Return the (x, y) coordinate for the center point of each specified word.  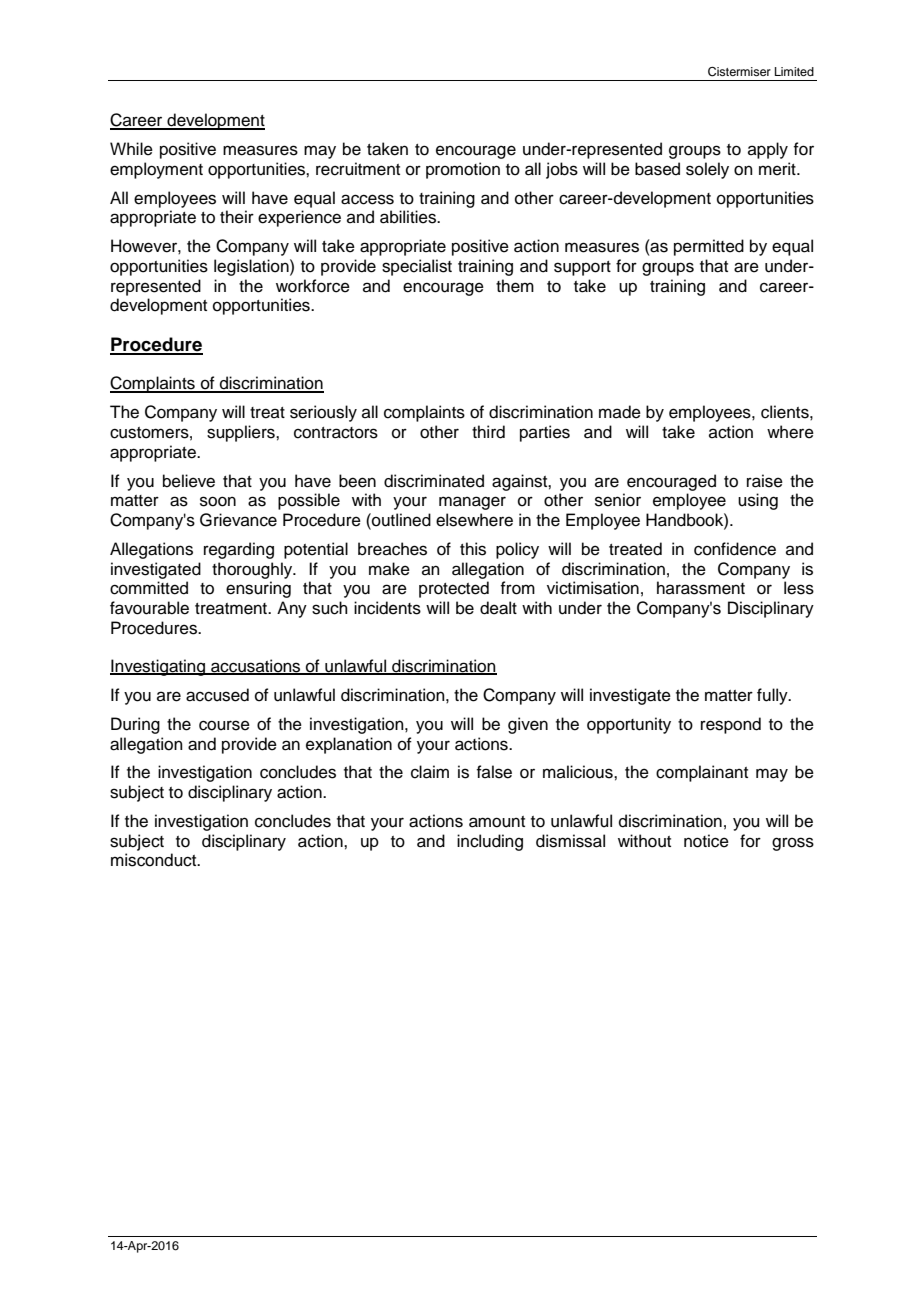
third (488, 432)
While (131, 149)
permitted (709, 247)
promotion (463, 170)
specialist (417, 267)
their (237, 217)
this (473, 549)
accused (217, 695)
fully (773, 696)
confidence (735, 549)
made (620, 412)
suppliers (242, 433)
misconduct (155, 860)
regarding (239, 550)
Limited (794, 71)
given (528, 725)
